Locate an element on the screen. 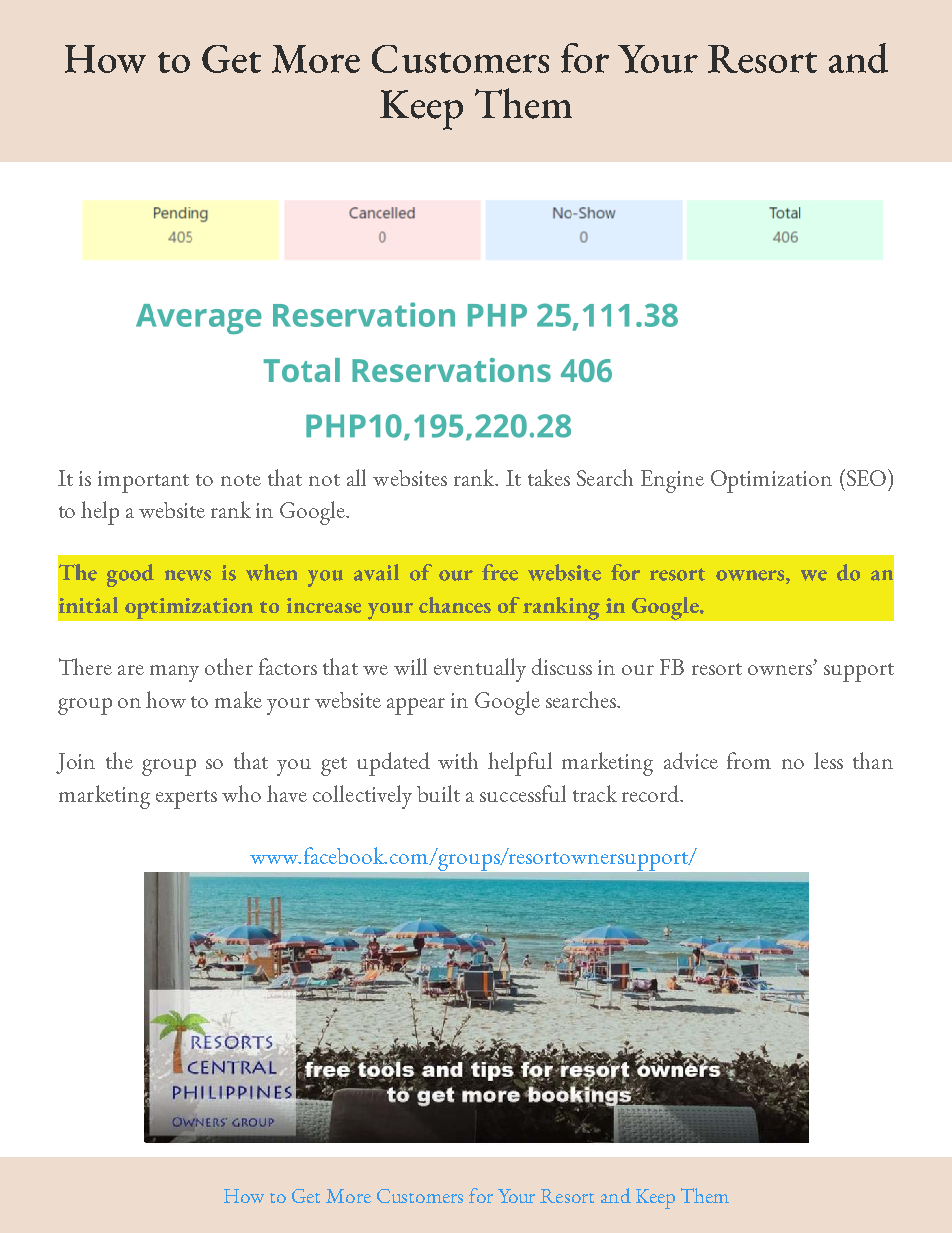 The width and height of the screenshot is (952, 1233). important is located at coordinates (143, 482).
